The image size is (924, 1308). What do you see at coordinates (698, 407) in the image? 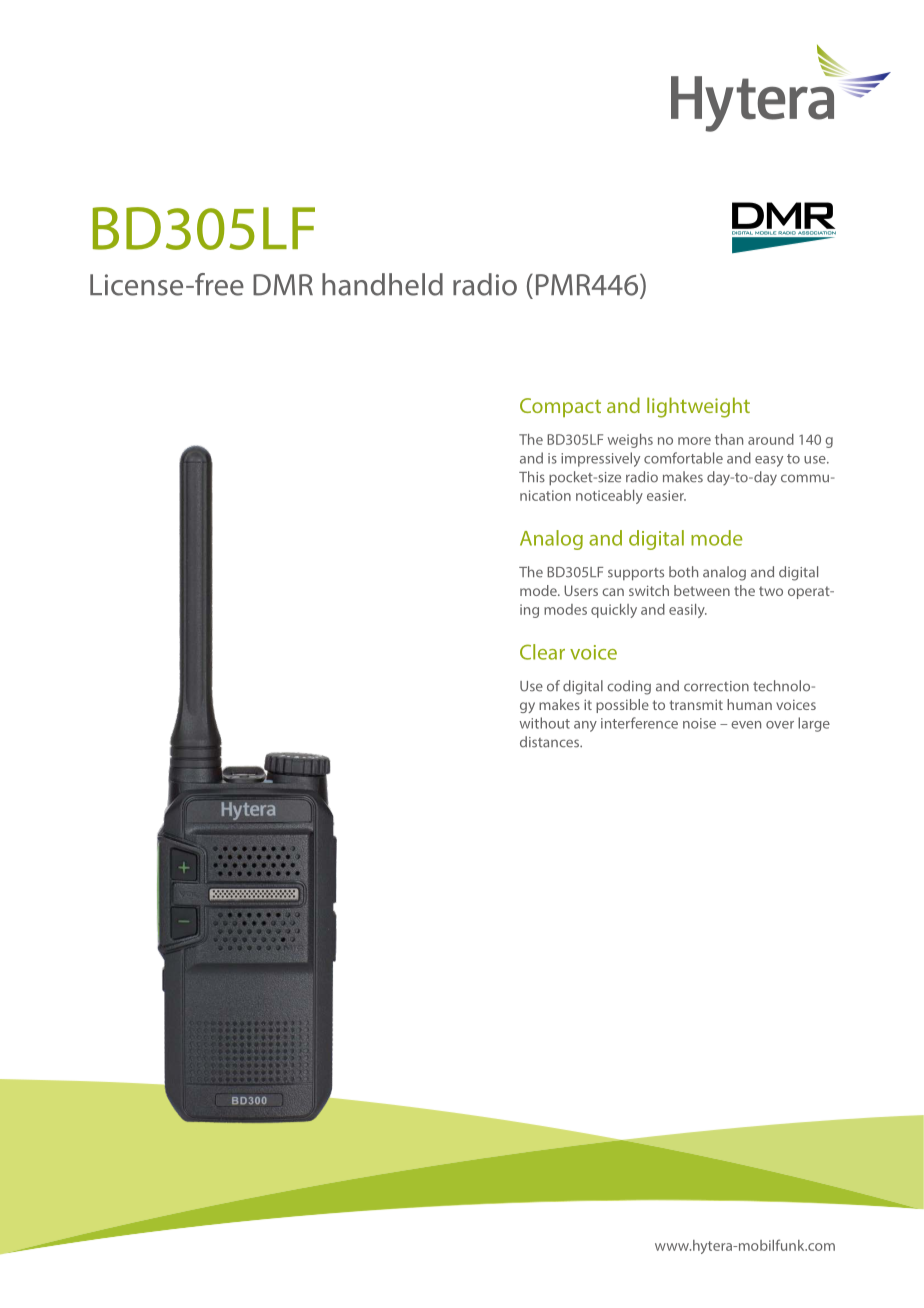
I see `lightweight` at bounding box center [698, 407].
